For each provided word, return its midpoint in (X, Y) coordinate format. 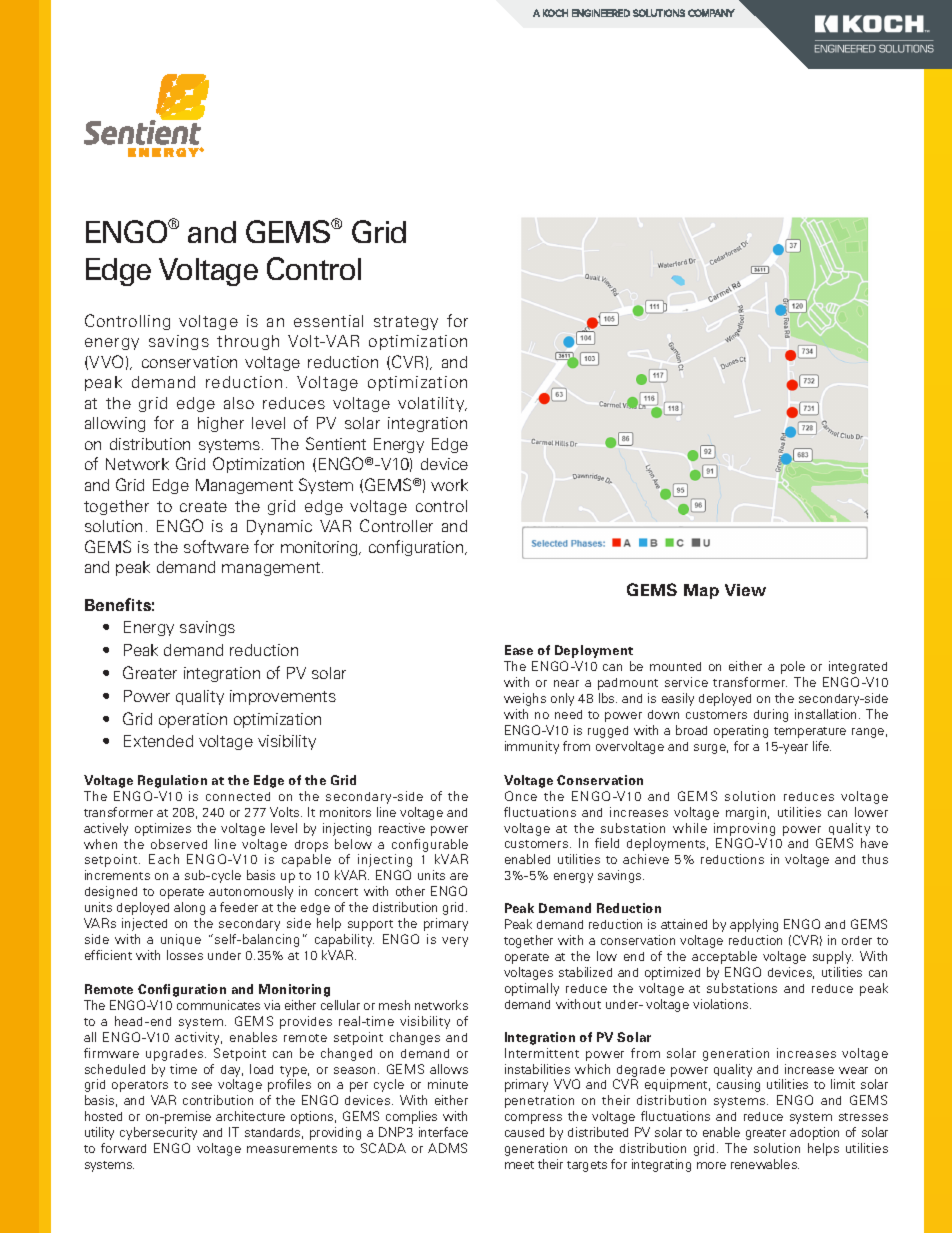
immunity (532, 747)
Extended (158, 741)
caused (524, 1132)
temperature (810, 732)
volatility (432, 404)
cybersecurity (158, 1133)
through (248, 342)
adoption (814, 1133)
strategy (406, 323)
